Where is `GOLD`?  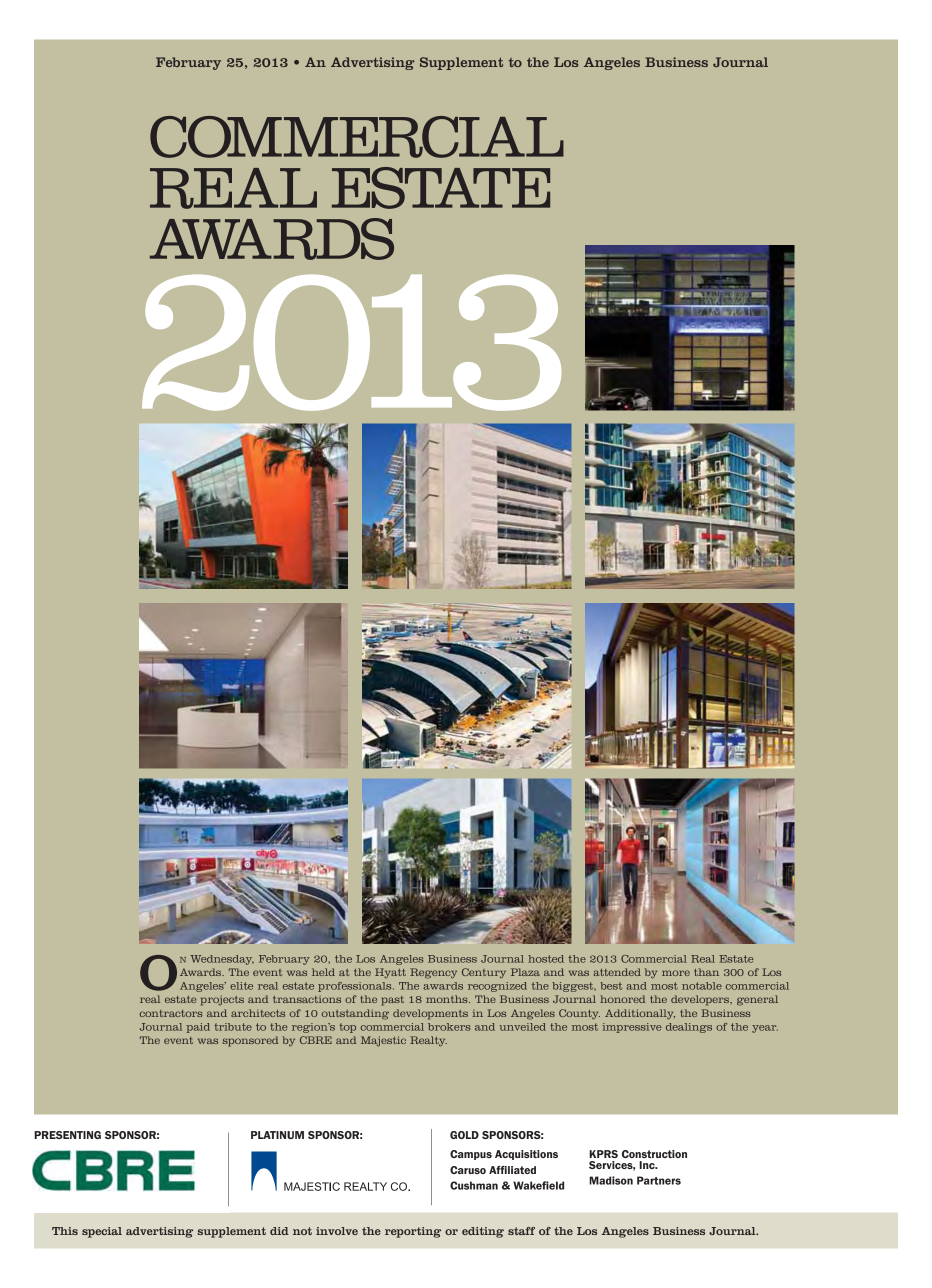 GOLD is located at coordinates (464, 1135).
